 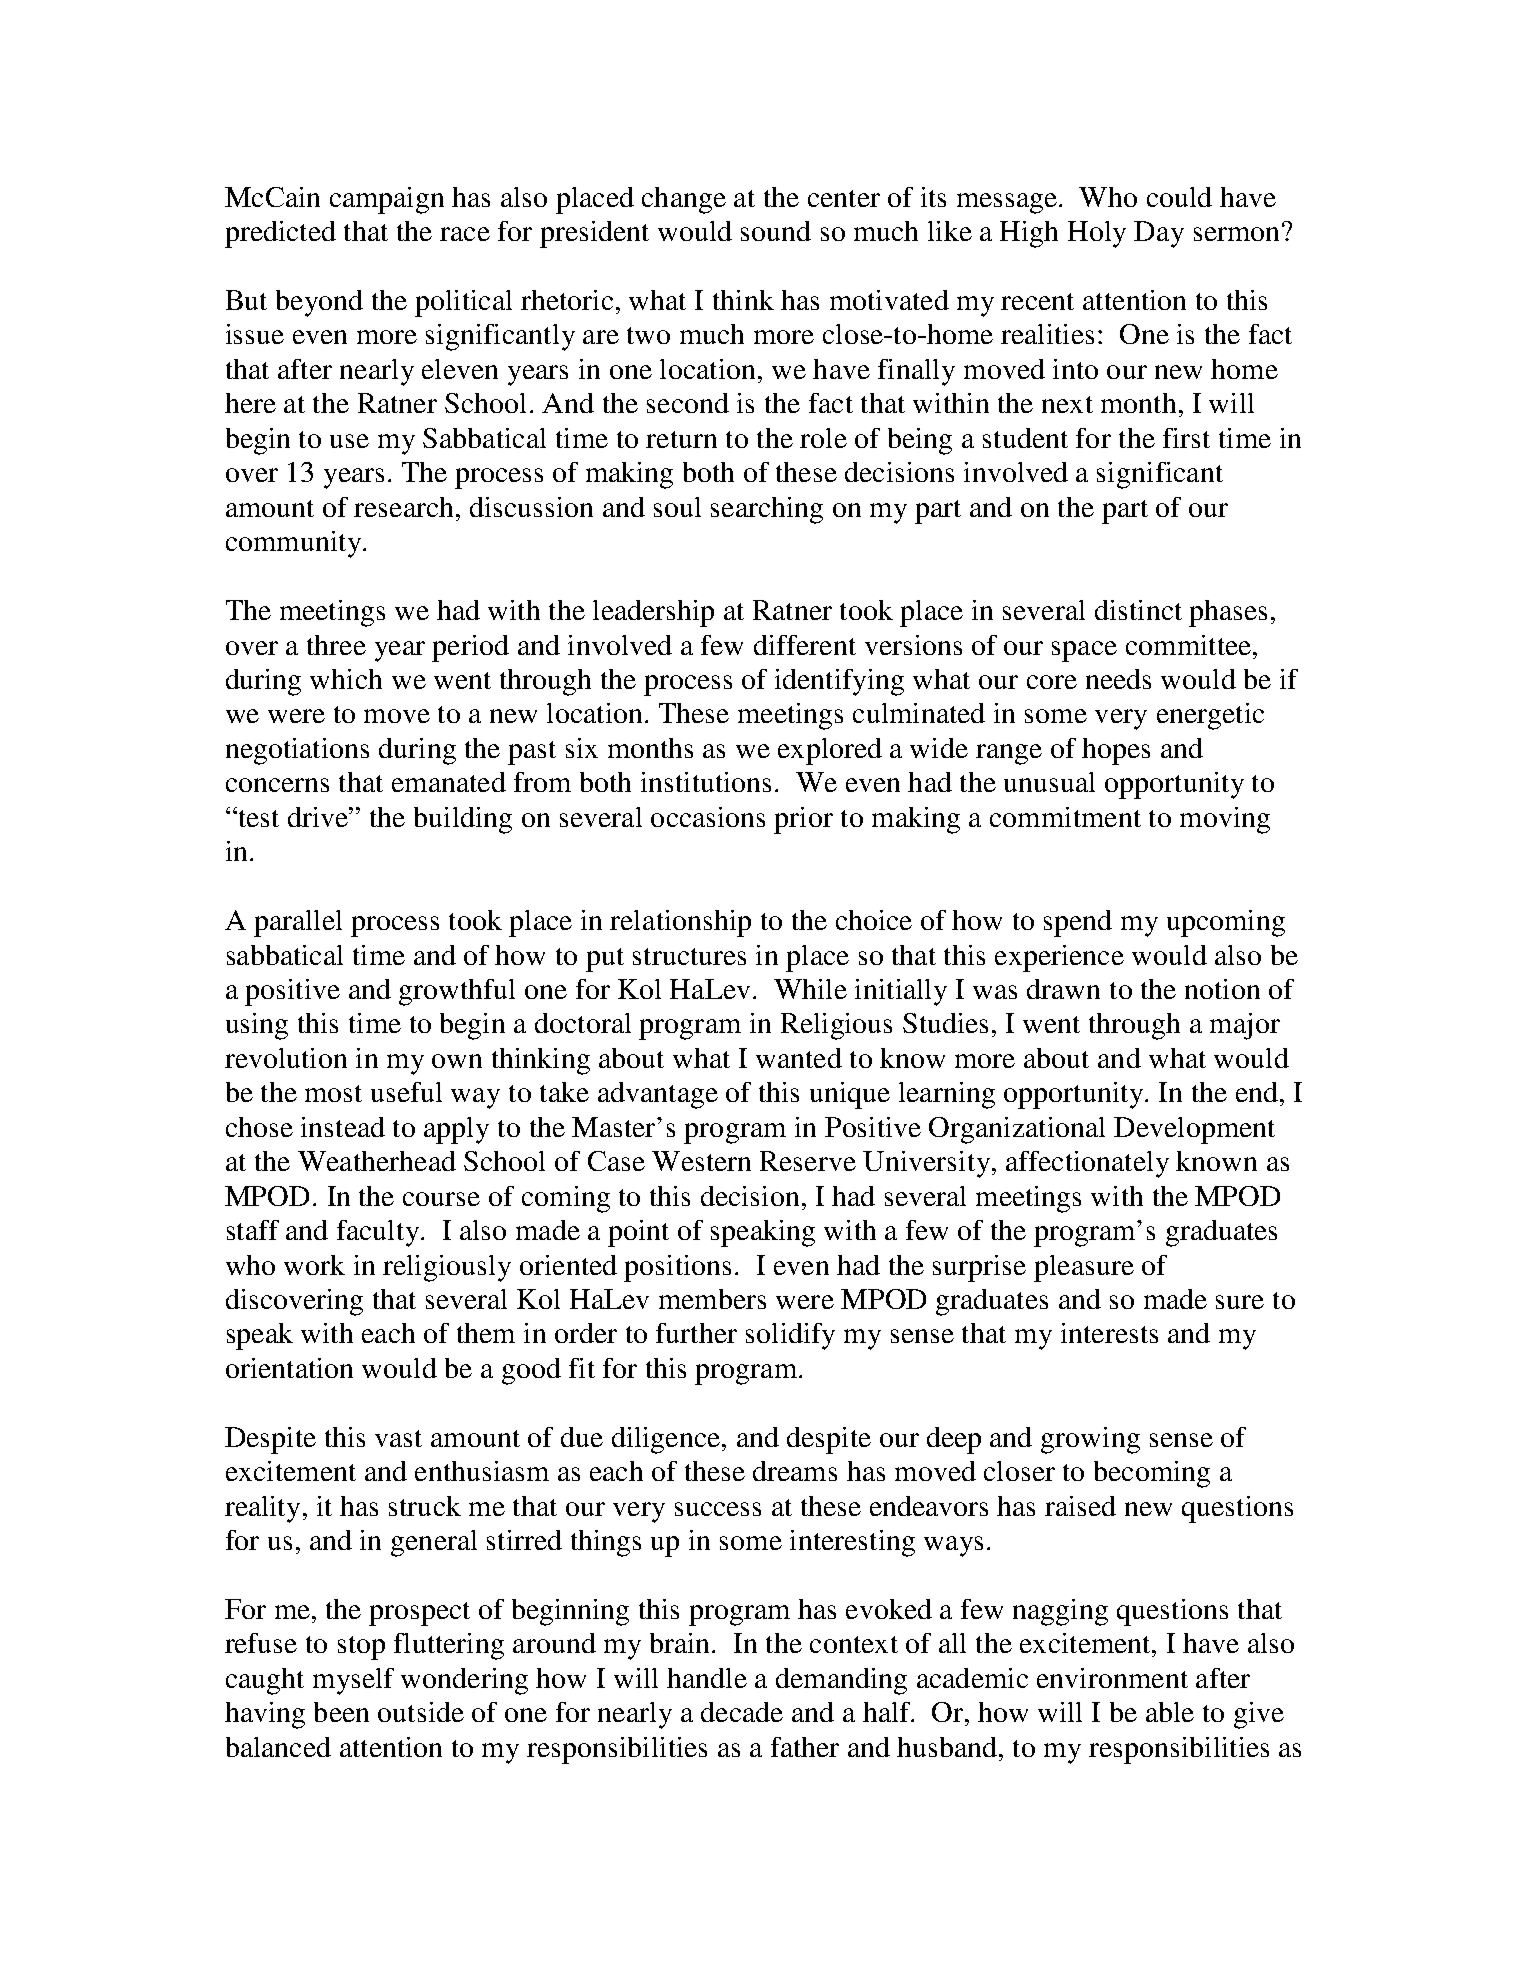 I want to click on hopes, so click(x=1116, y=751).
